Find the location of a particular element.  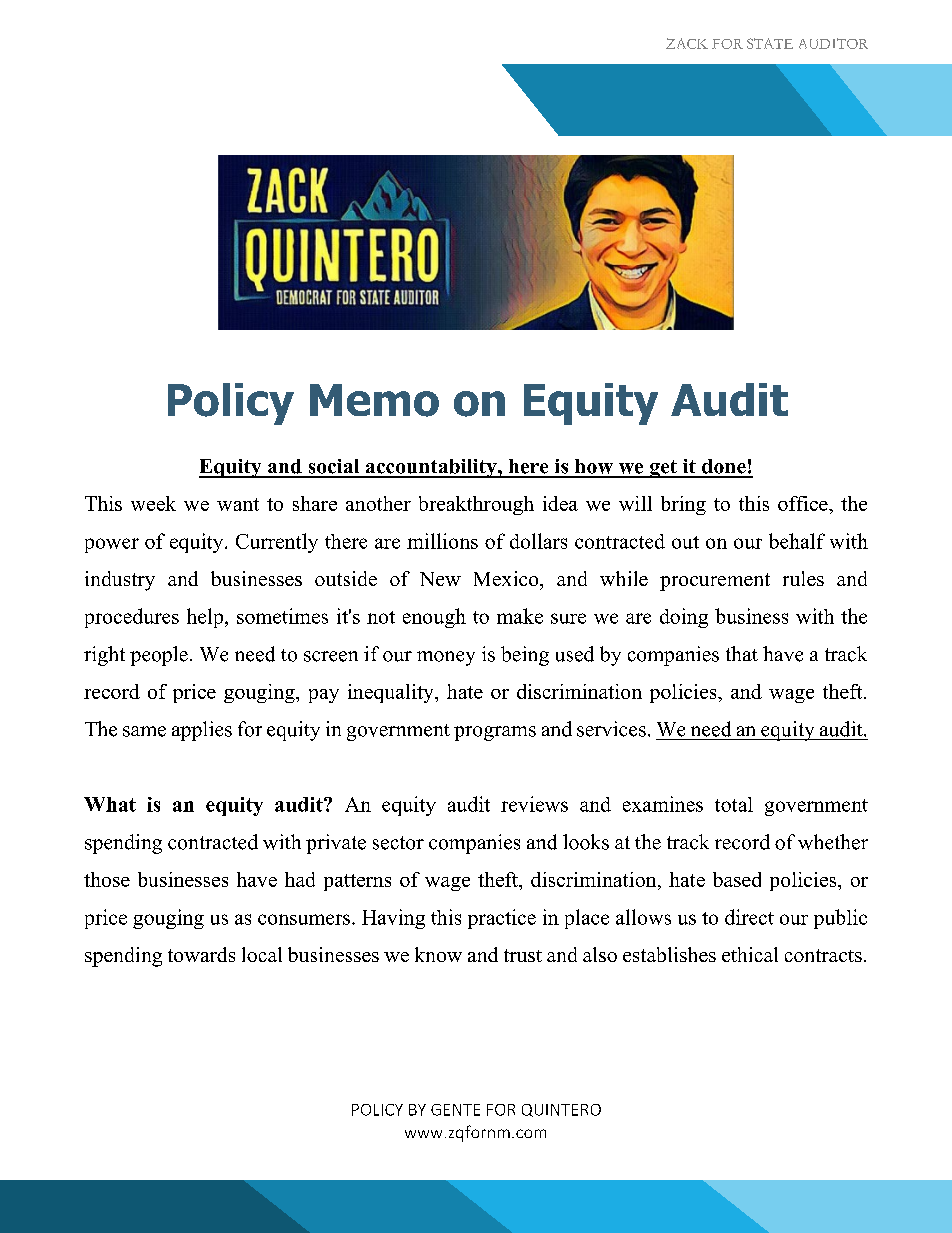

week is located at coordinates (153, 503).
